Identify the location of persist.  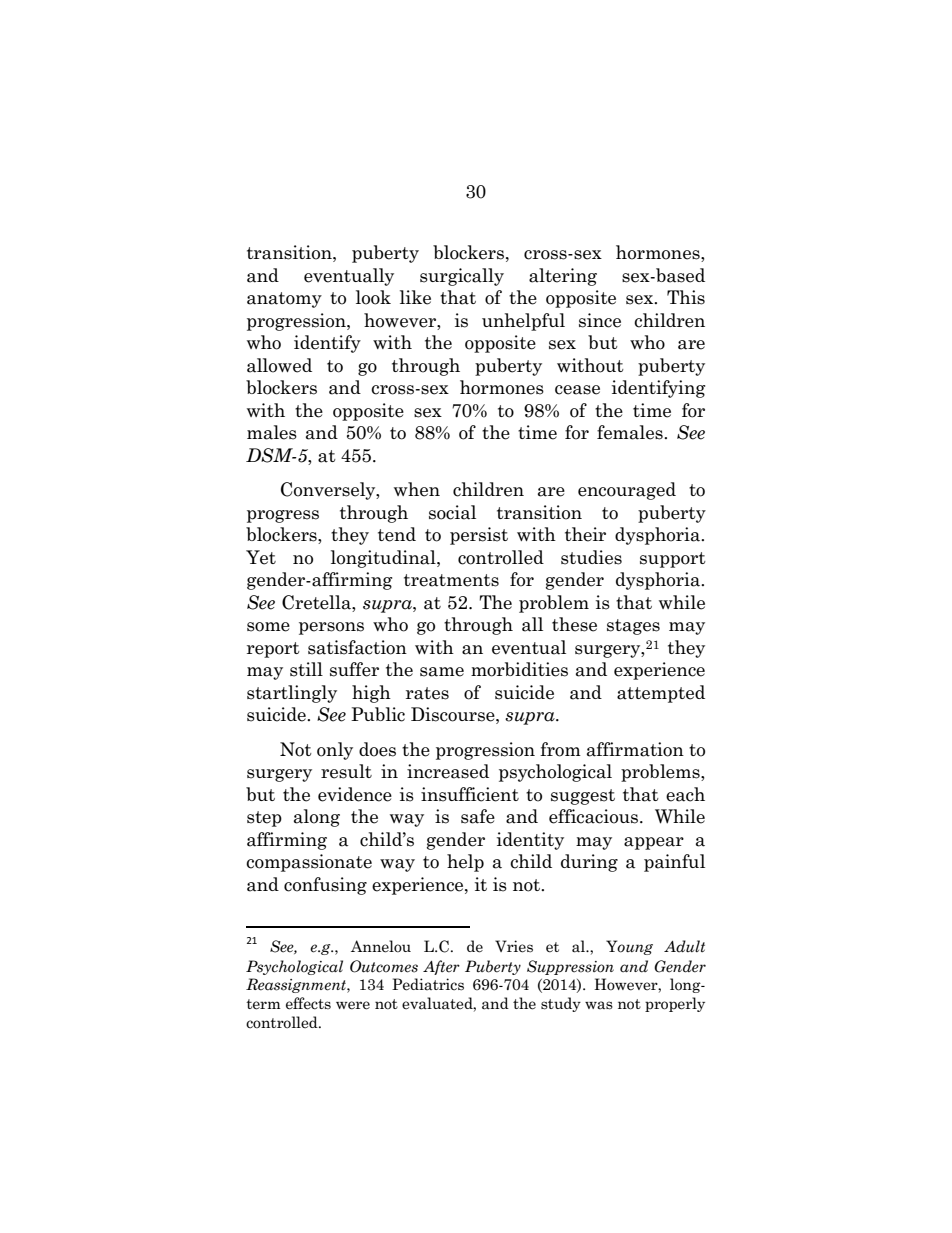
(479, 536).
